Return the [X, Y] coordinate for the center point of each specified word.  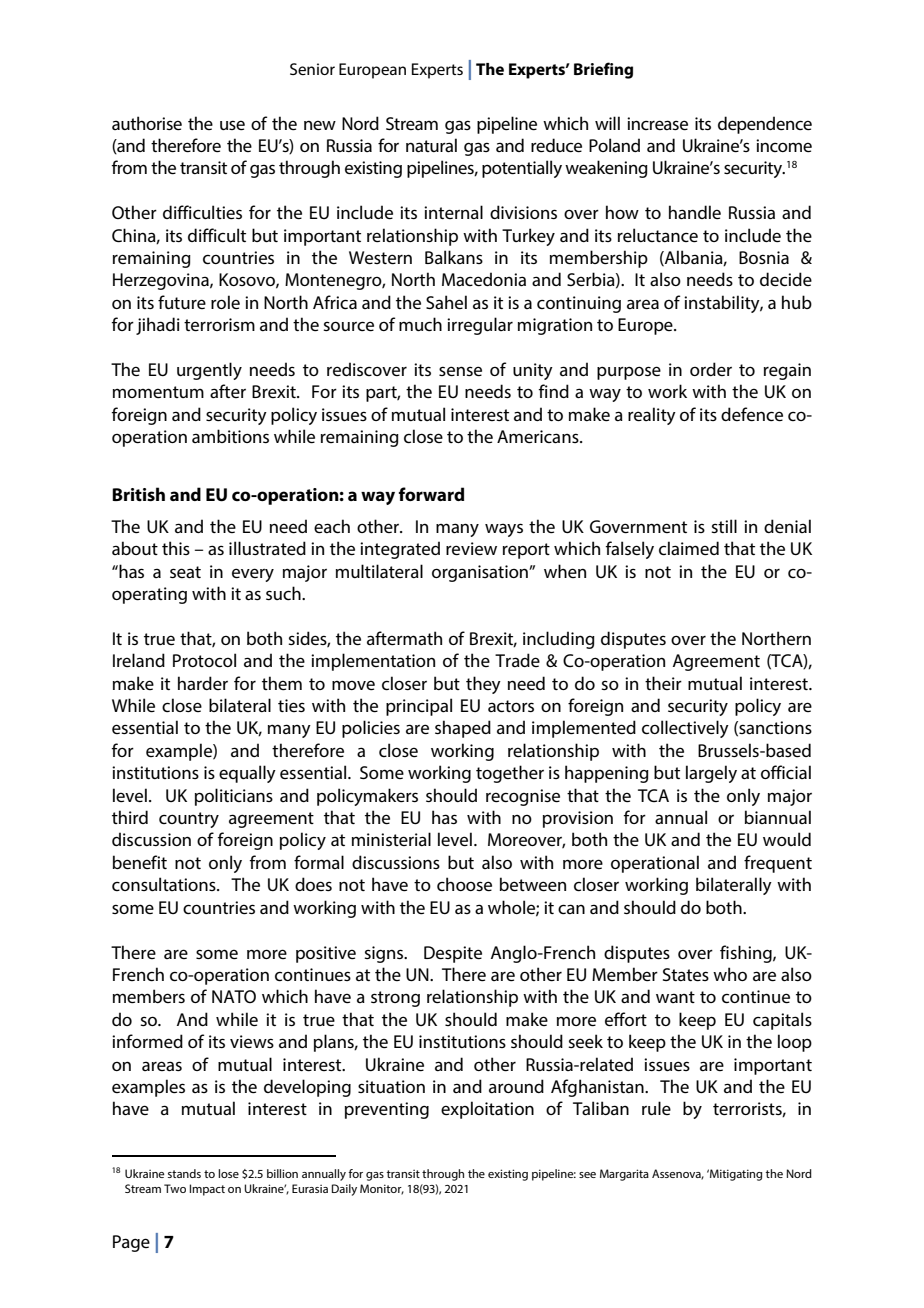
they [483, 685]
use [232, 125]
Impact [207, 1190]
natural [431, 145]
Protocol [204, 660]
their [663, 683]
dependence [765, 125]
